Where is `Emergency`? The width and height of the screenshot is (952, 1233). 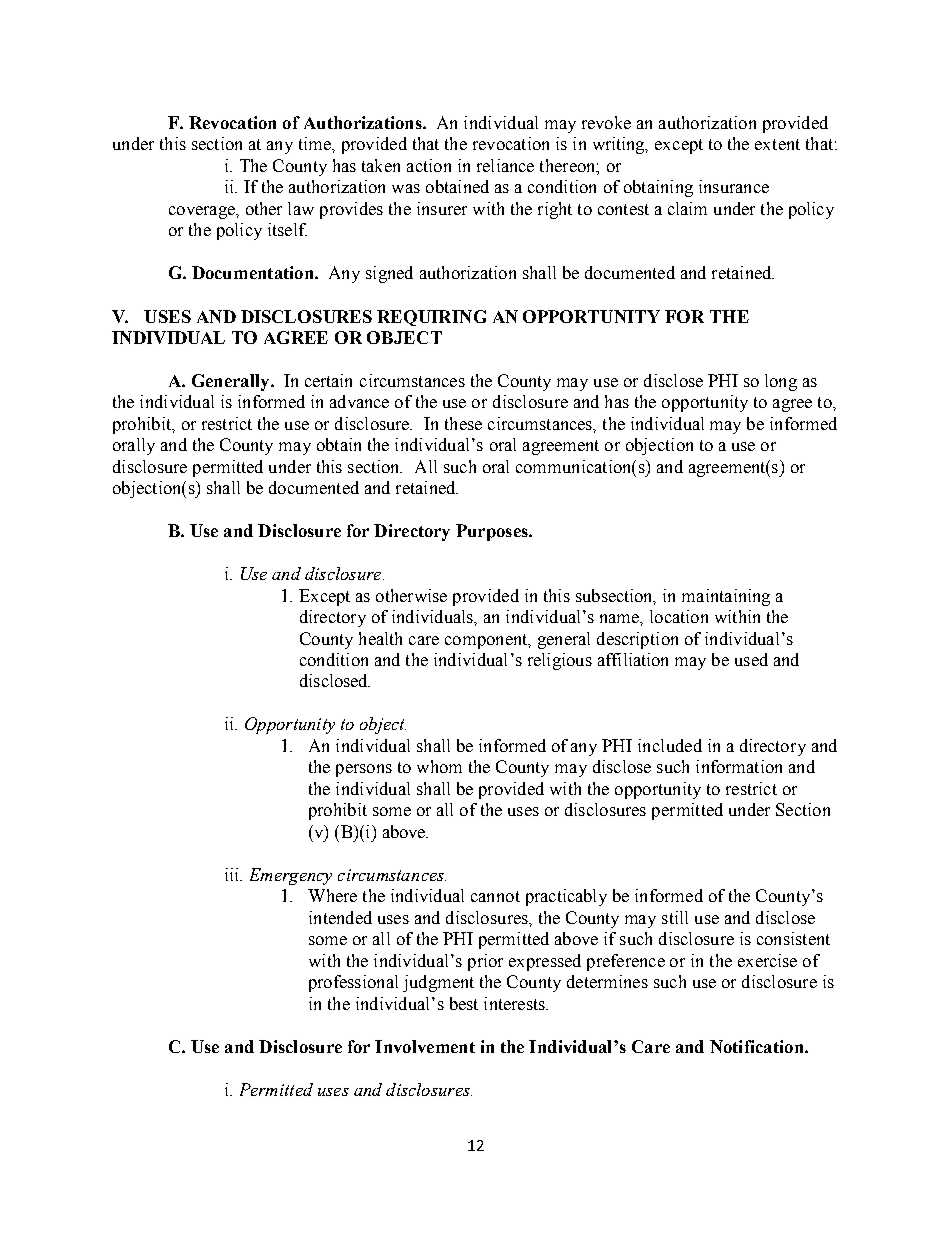 Emergency is located at coordinates (291, 876).
